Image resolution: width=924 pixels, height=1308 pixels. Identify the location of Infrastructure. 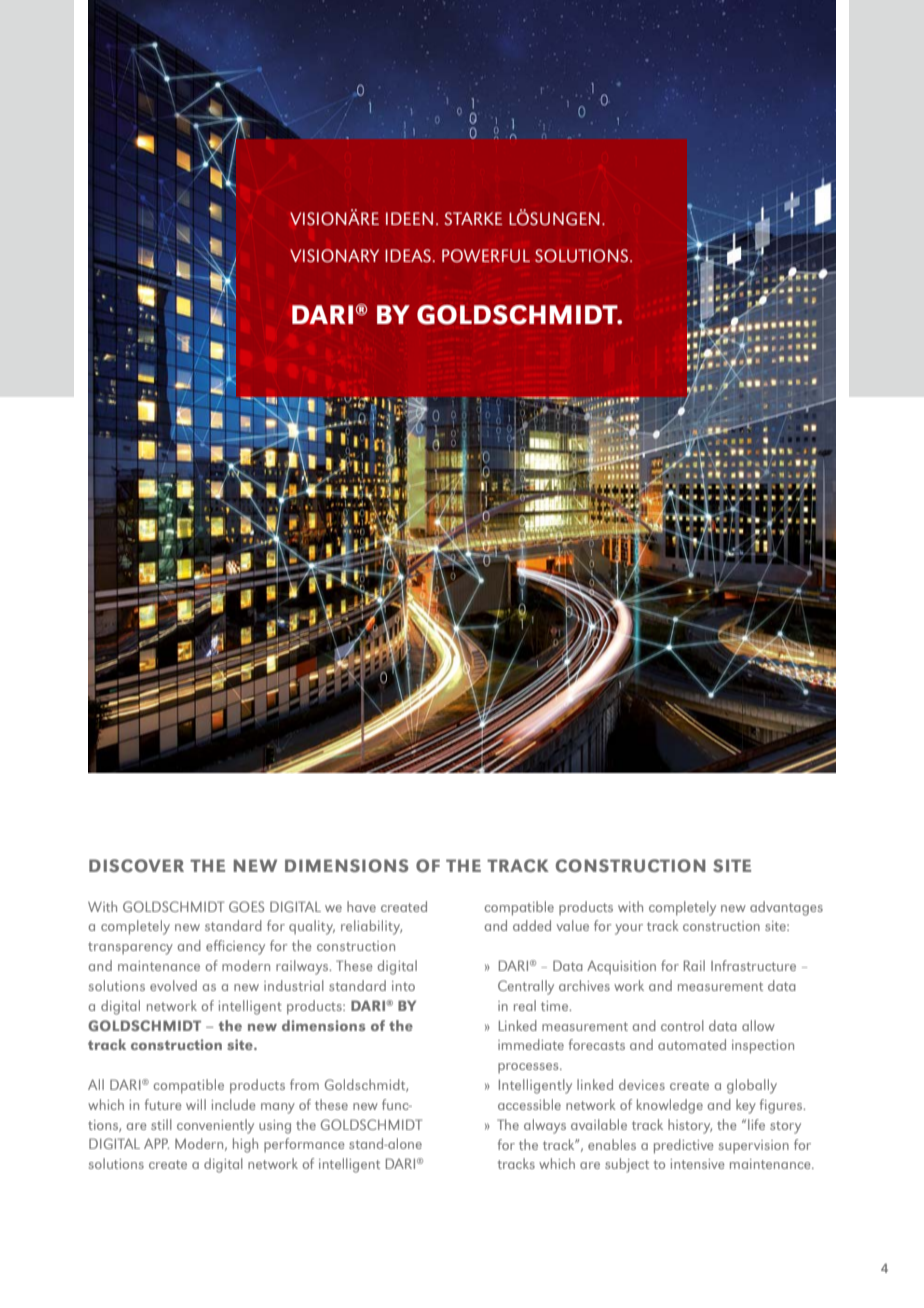
(753, 965).
